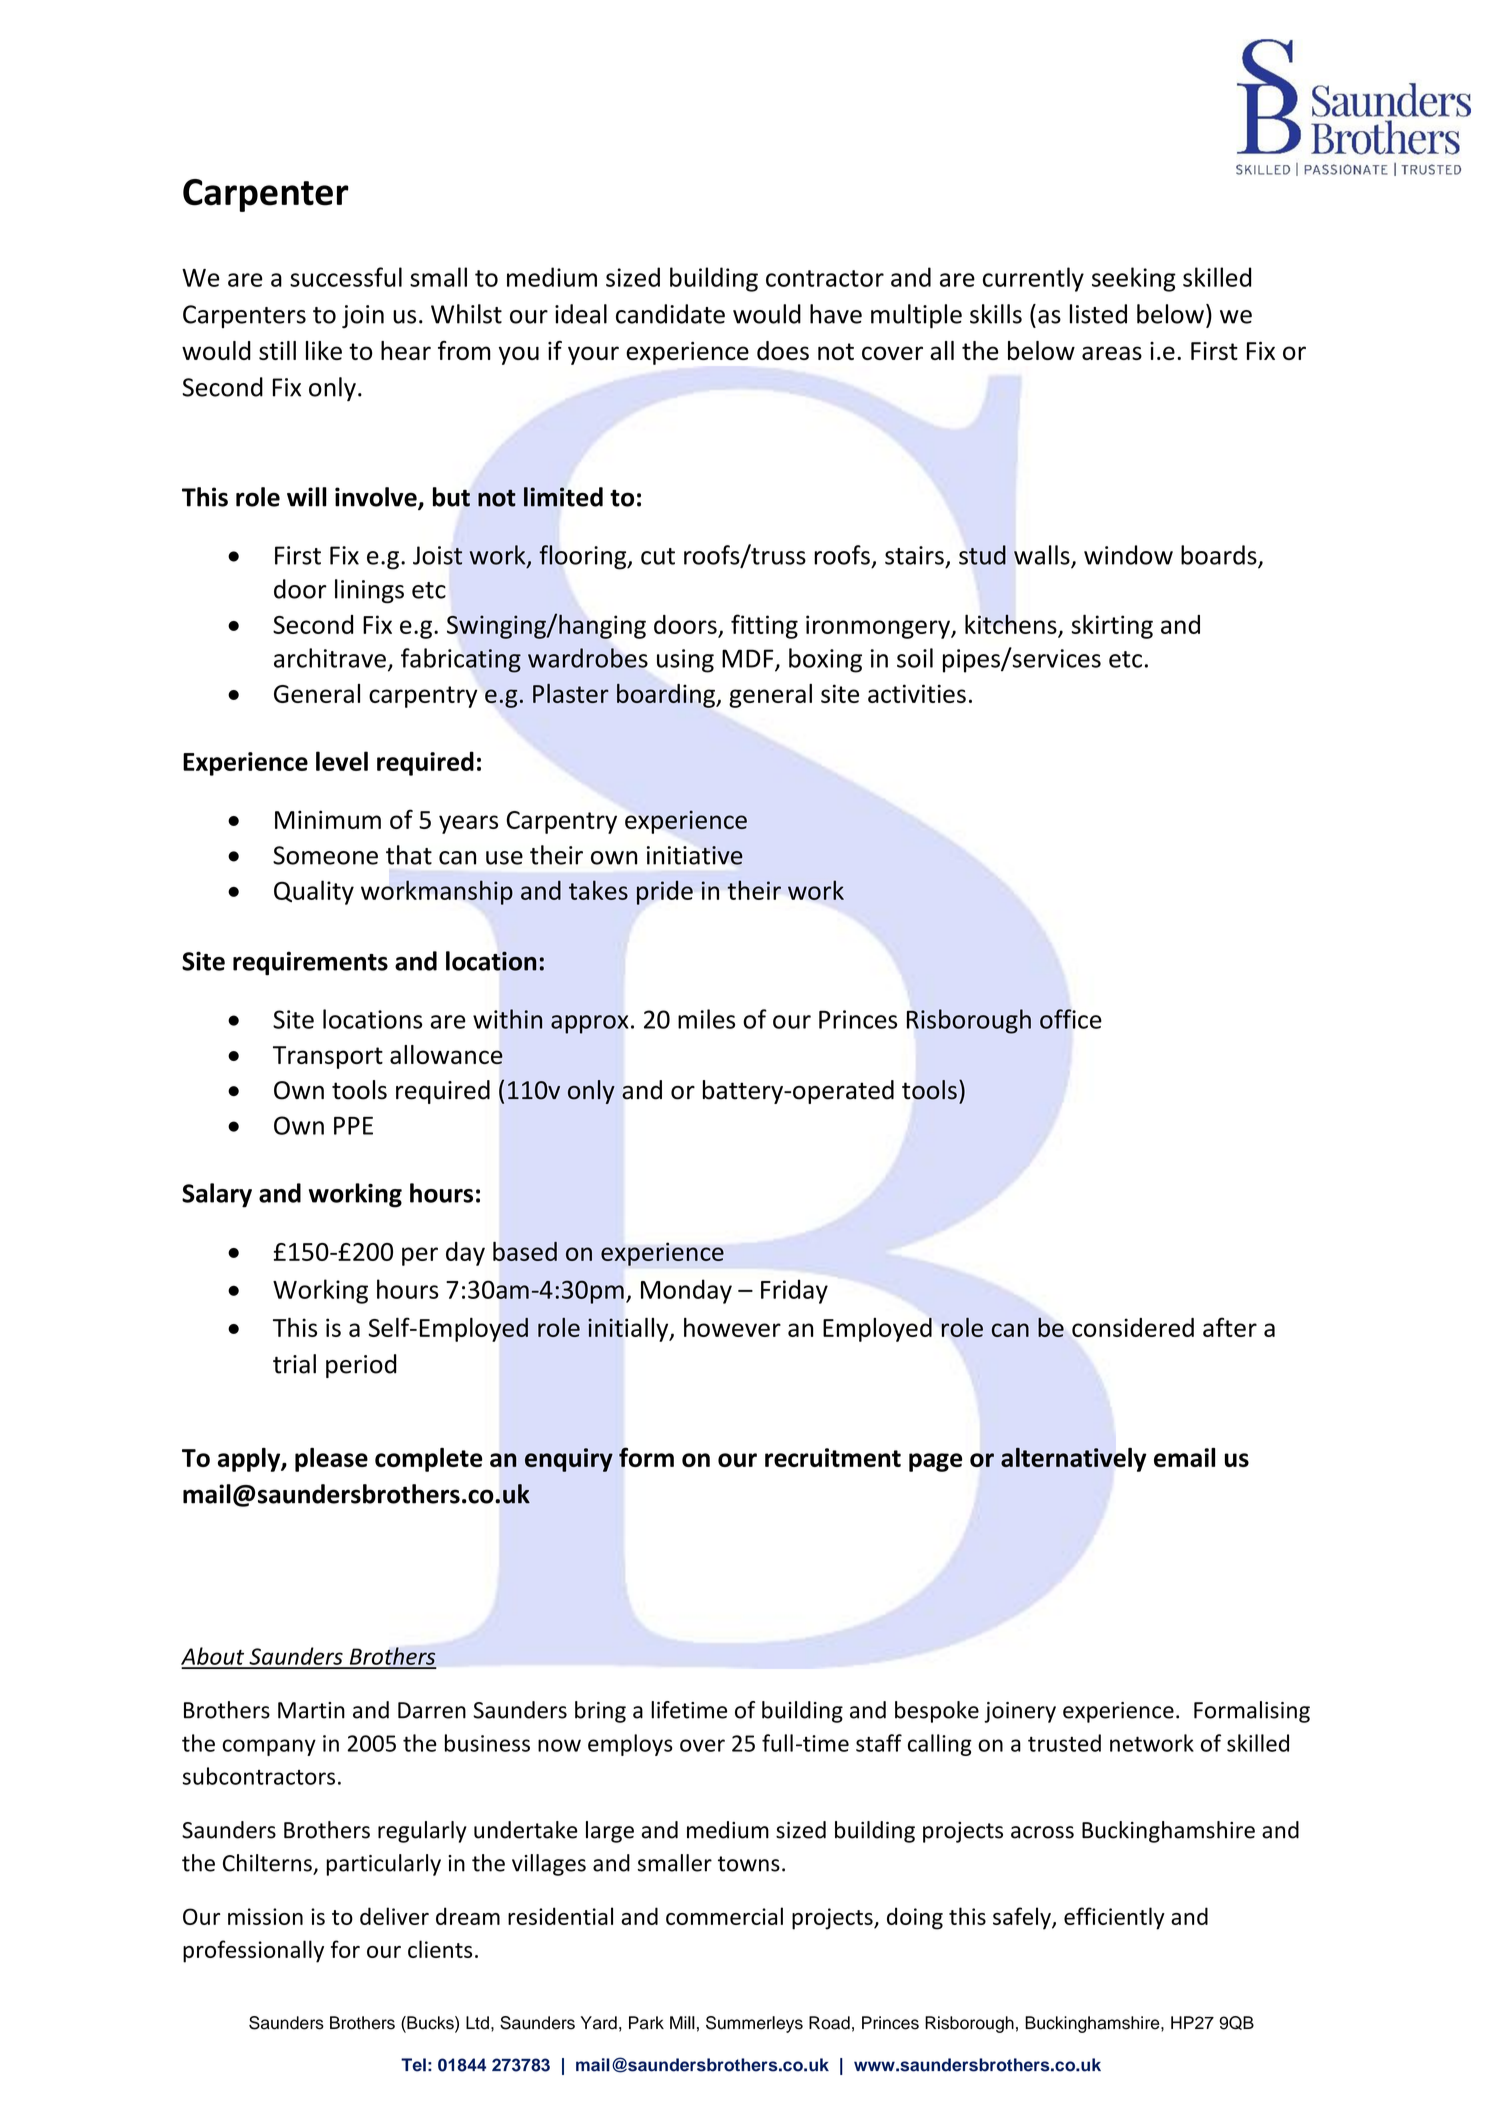 The image size is (1503, 2125). Describe the element at coordinates (667, 696) in the screenshot. I see `boarding` at that location.
